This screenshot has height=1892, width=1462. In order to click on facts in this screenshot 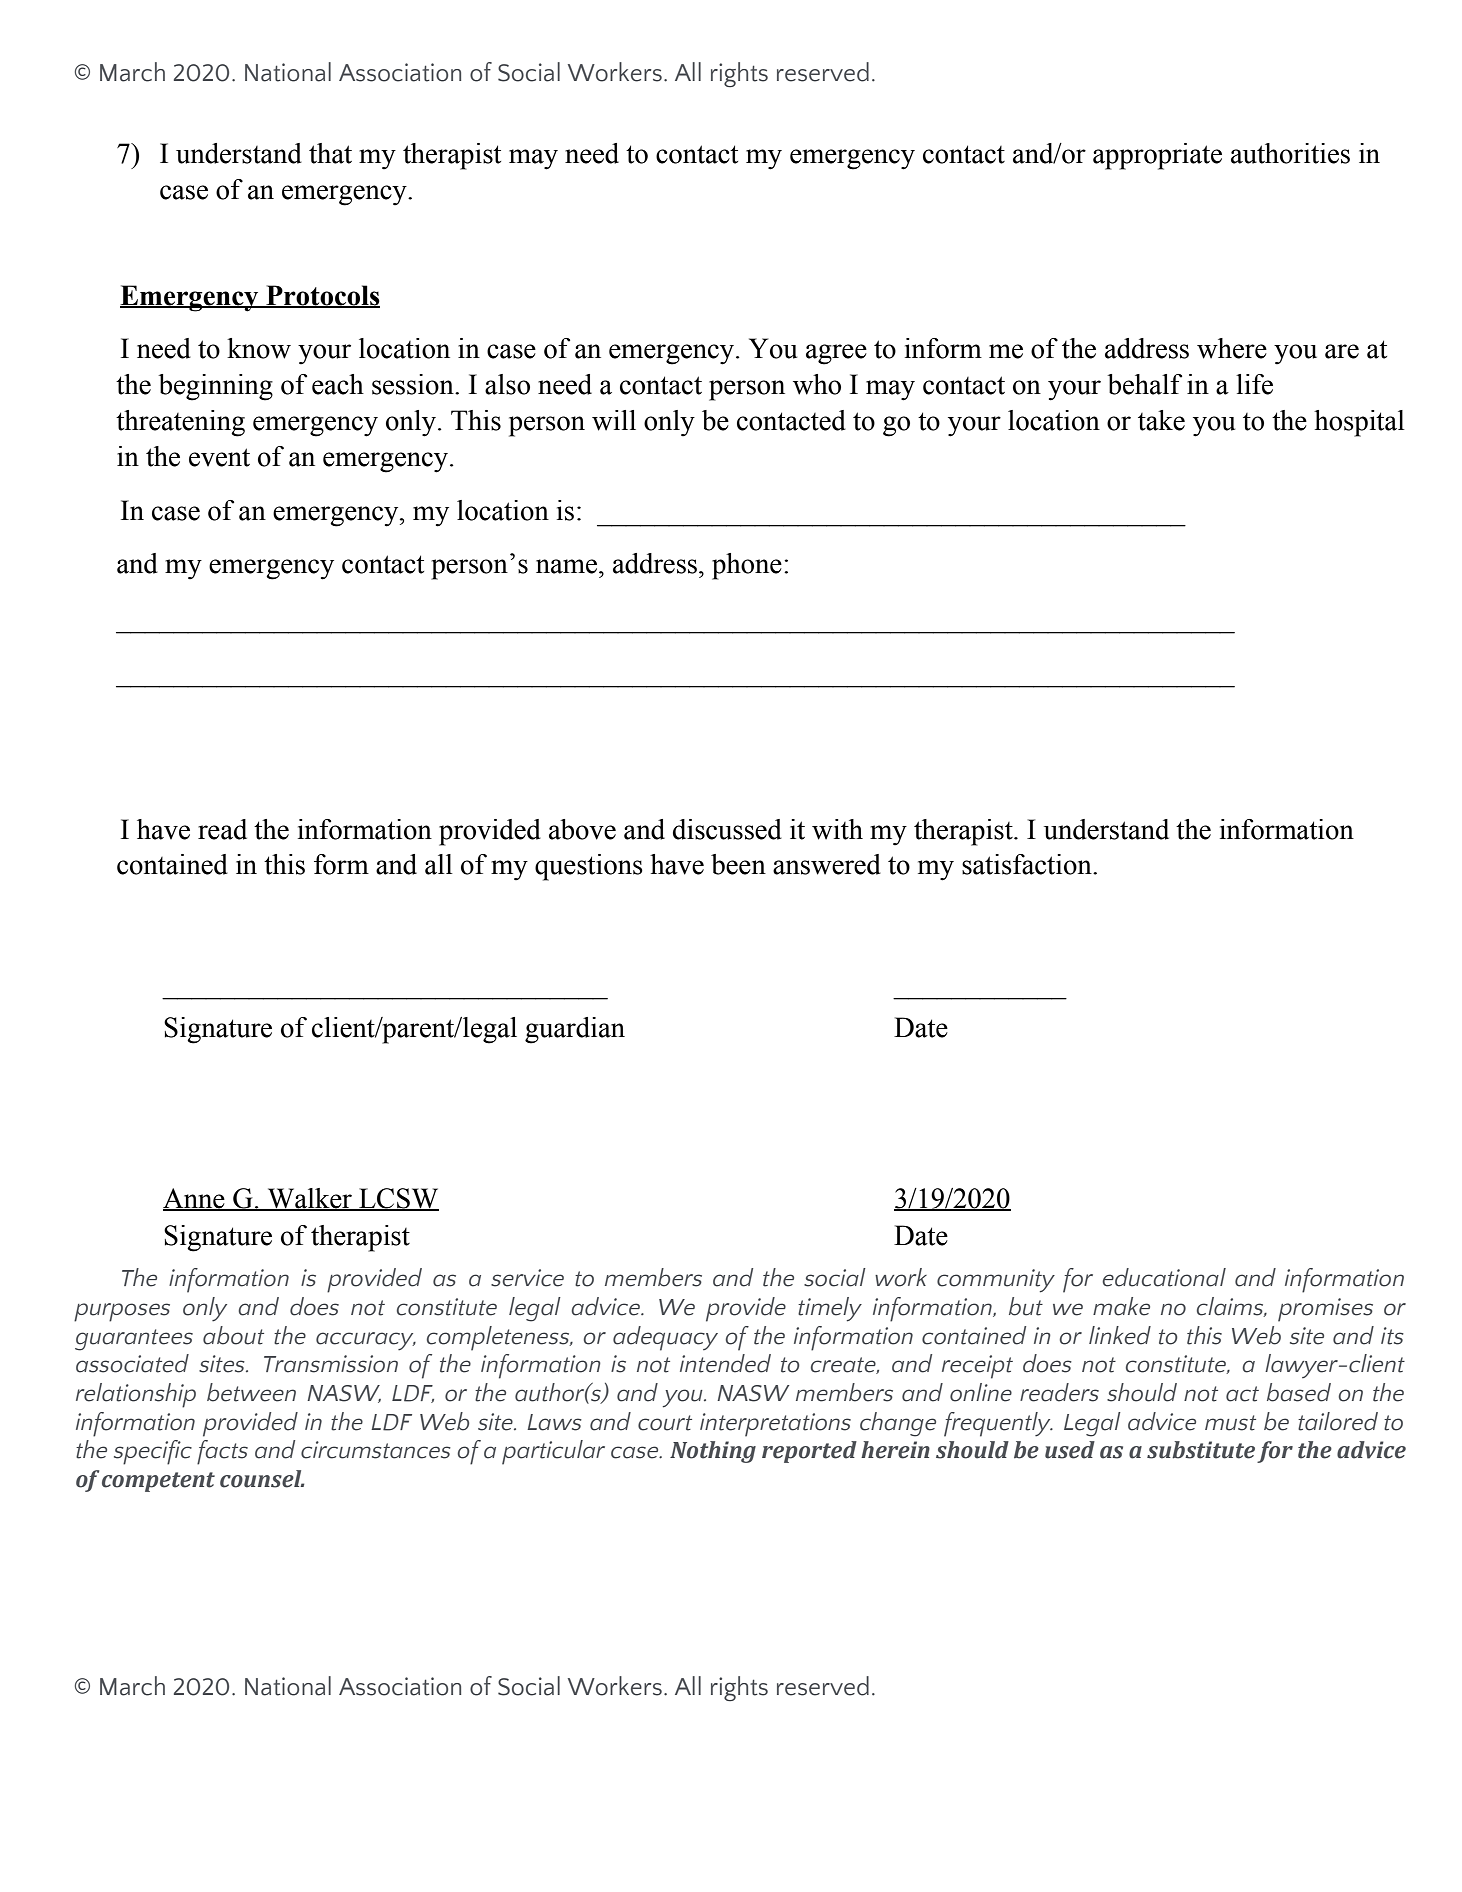, I will do `click(222, 1452)`.
